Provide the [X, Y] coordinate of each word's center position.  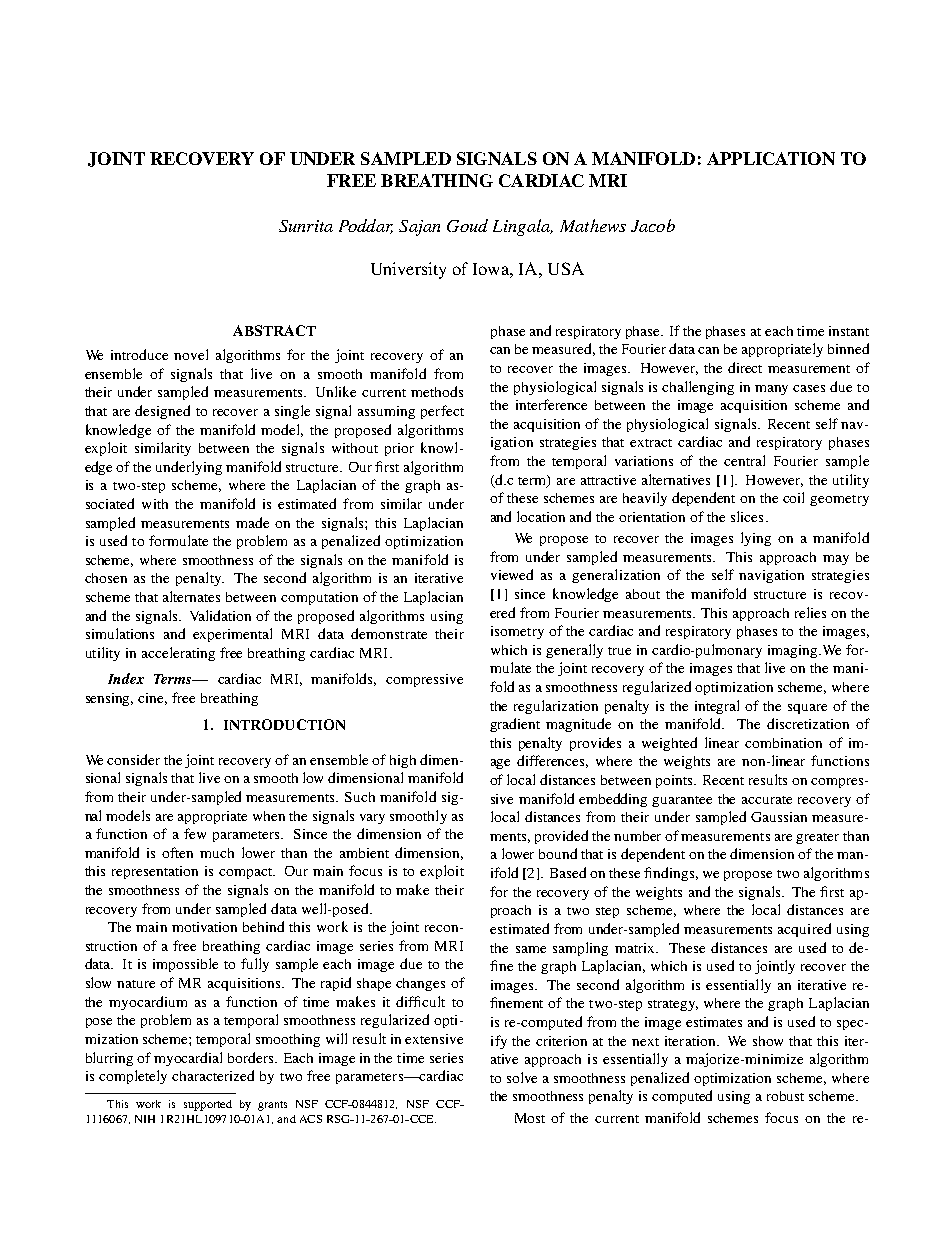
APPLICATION [771, 158]
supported [208, 1105]
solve [522, 1077]
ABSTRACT [274, 330]
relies [810, 612]
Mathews [593, 225]
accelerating [178, 654]
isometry [517, 632]
